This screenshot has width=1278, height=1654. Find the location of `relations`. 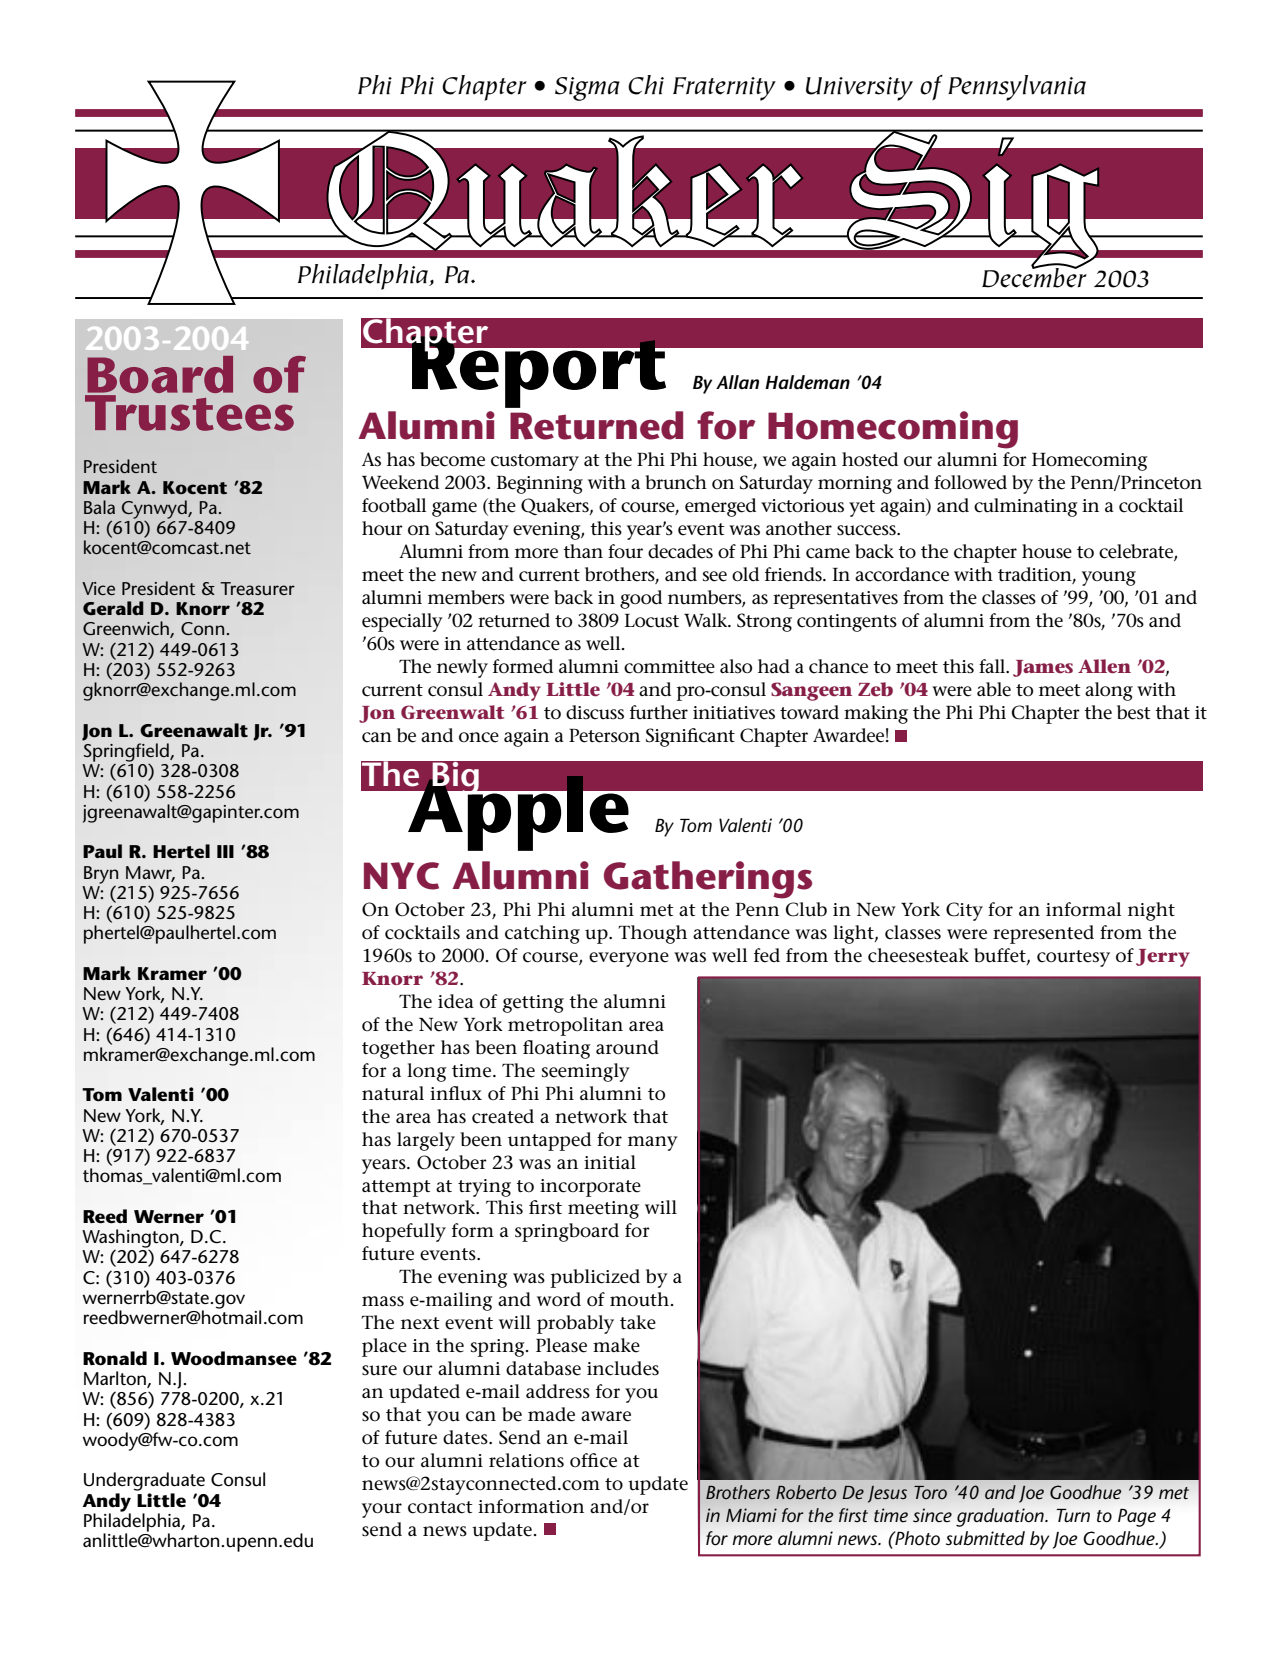

relations is located at coordinates (526, 1460).
